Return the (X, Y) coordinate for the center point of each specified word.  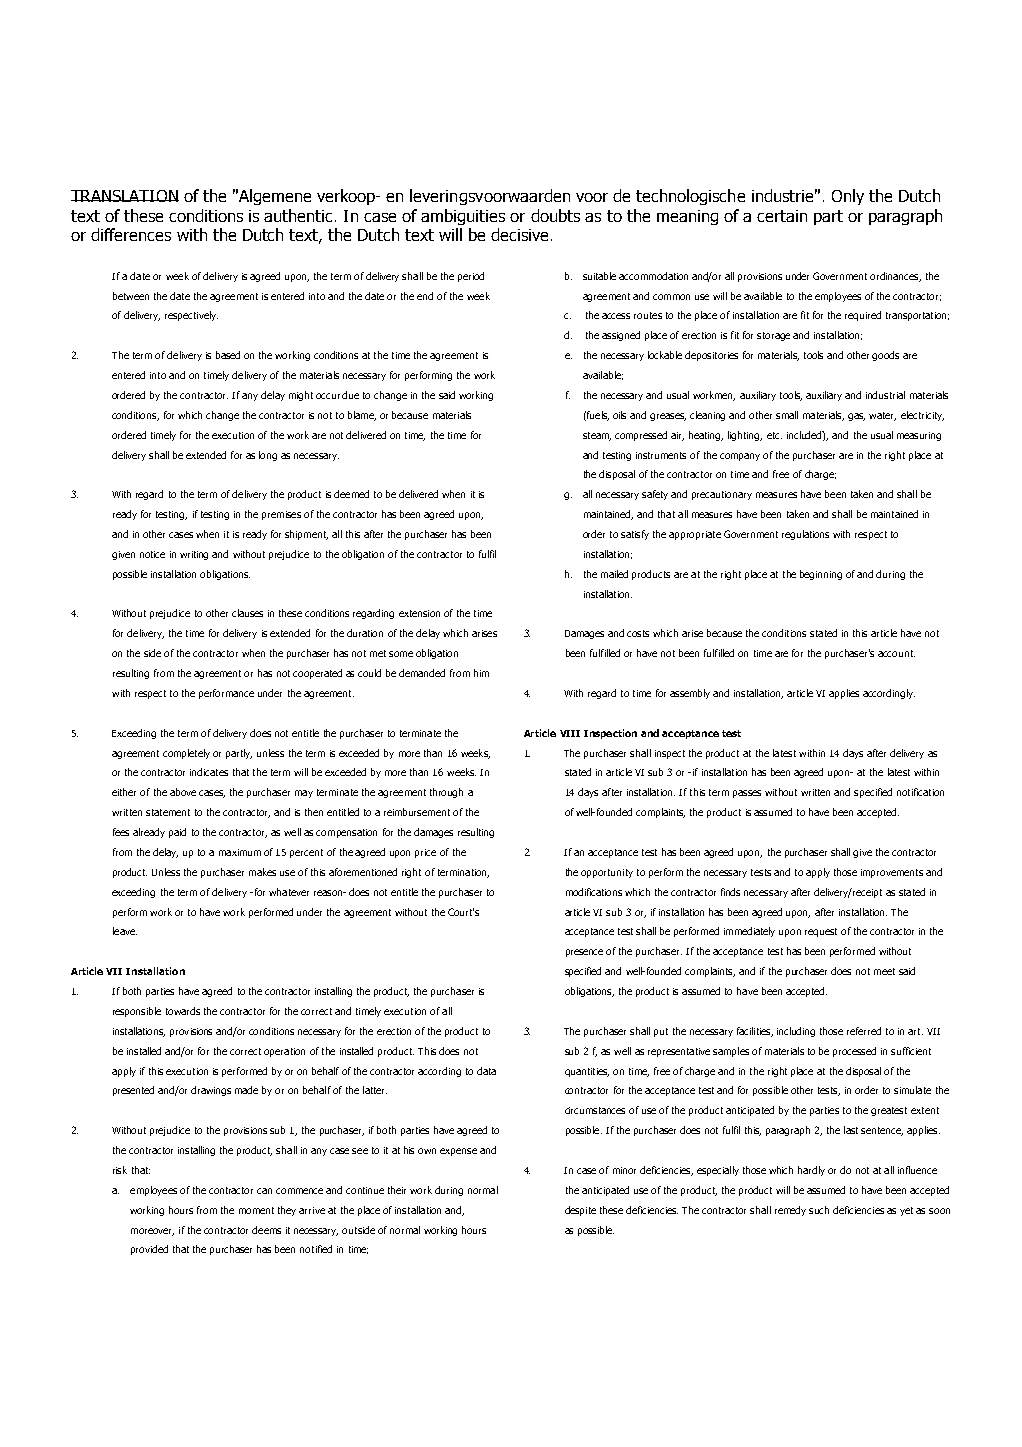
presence (584, 953)
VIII (570, 733)
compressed (641, 436)
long (268, 456)
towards (183, 1011)
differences (131, 234)
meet (884, 971)
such (819, 1210)
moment (256, 1210)
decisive (519, 234)
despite (580, 1211)
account (896, 653)
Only (848, 197)
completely (186, 754)
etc (774, 435)
